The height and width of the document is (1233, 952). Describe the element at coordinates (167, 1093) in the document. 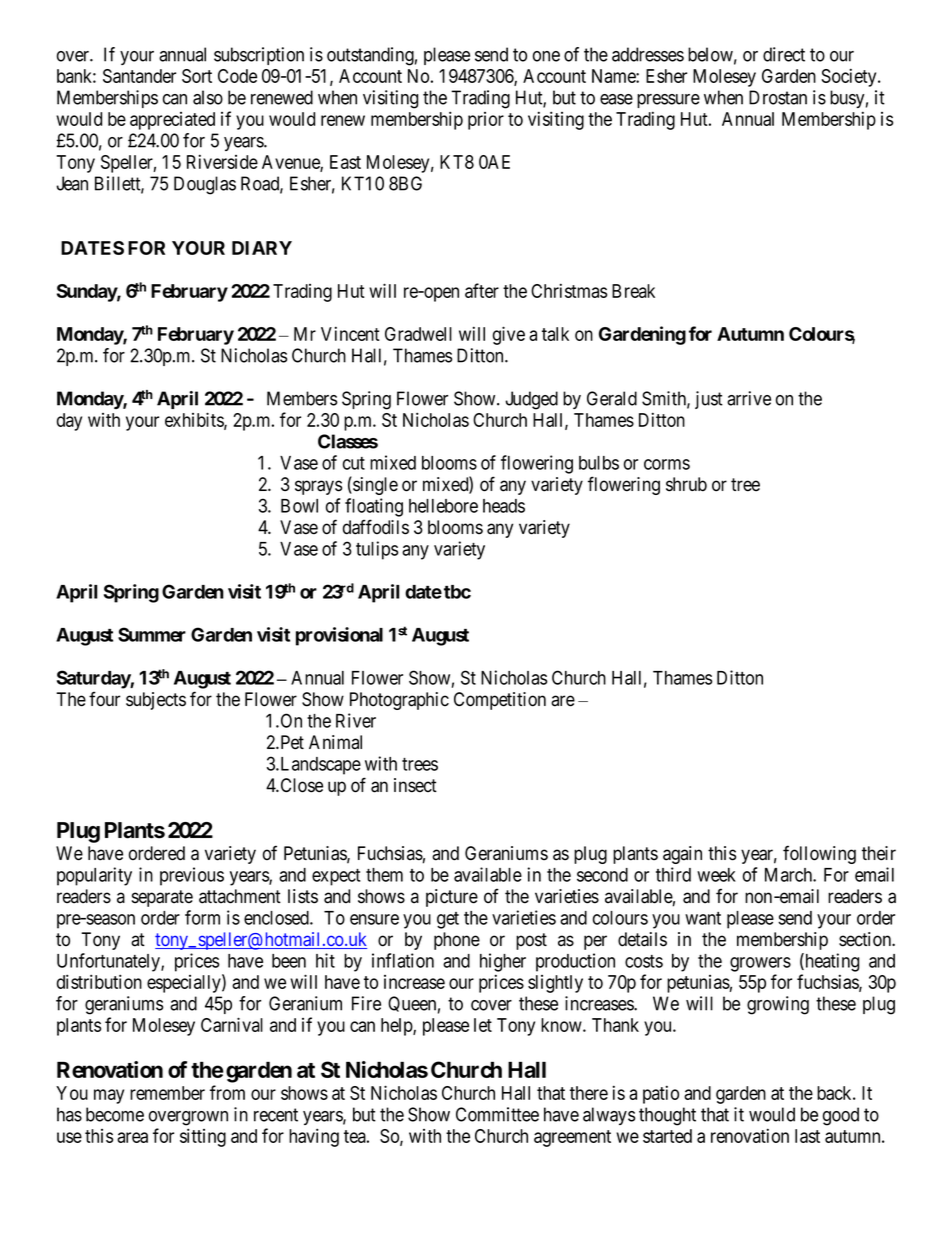

I see `remember` at that location.
